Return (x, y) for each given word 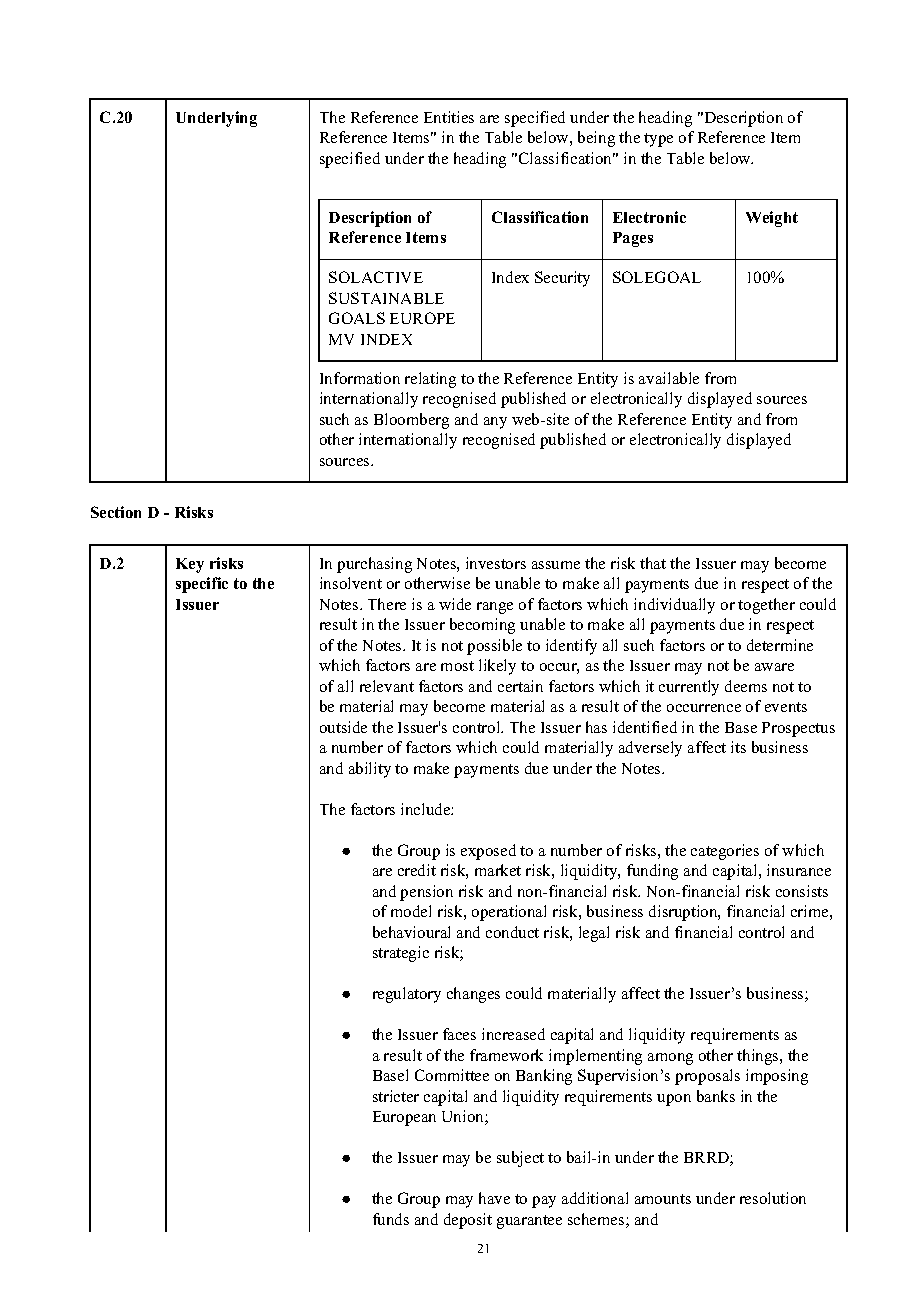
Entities (449, 117)
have (494, 1198)
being (596, 139)
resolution (773, 1198)
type (658, 140)
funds (391, 1219)
